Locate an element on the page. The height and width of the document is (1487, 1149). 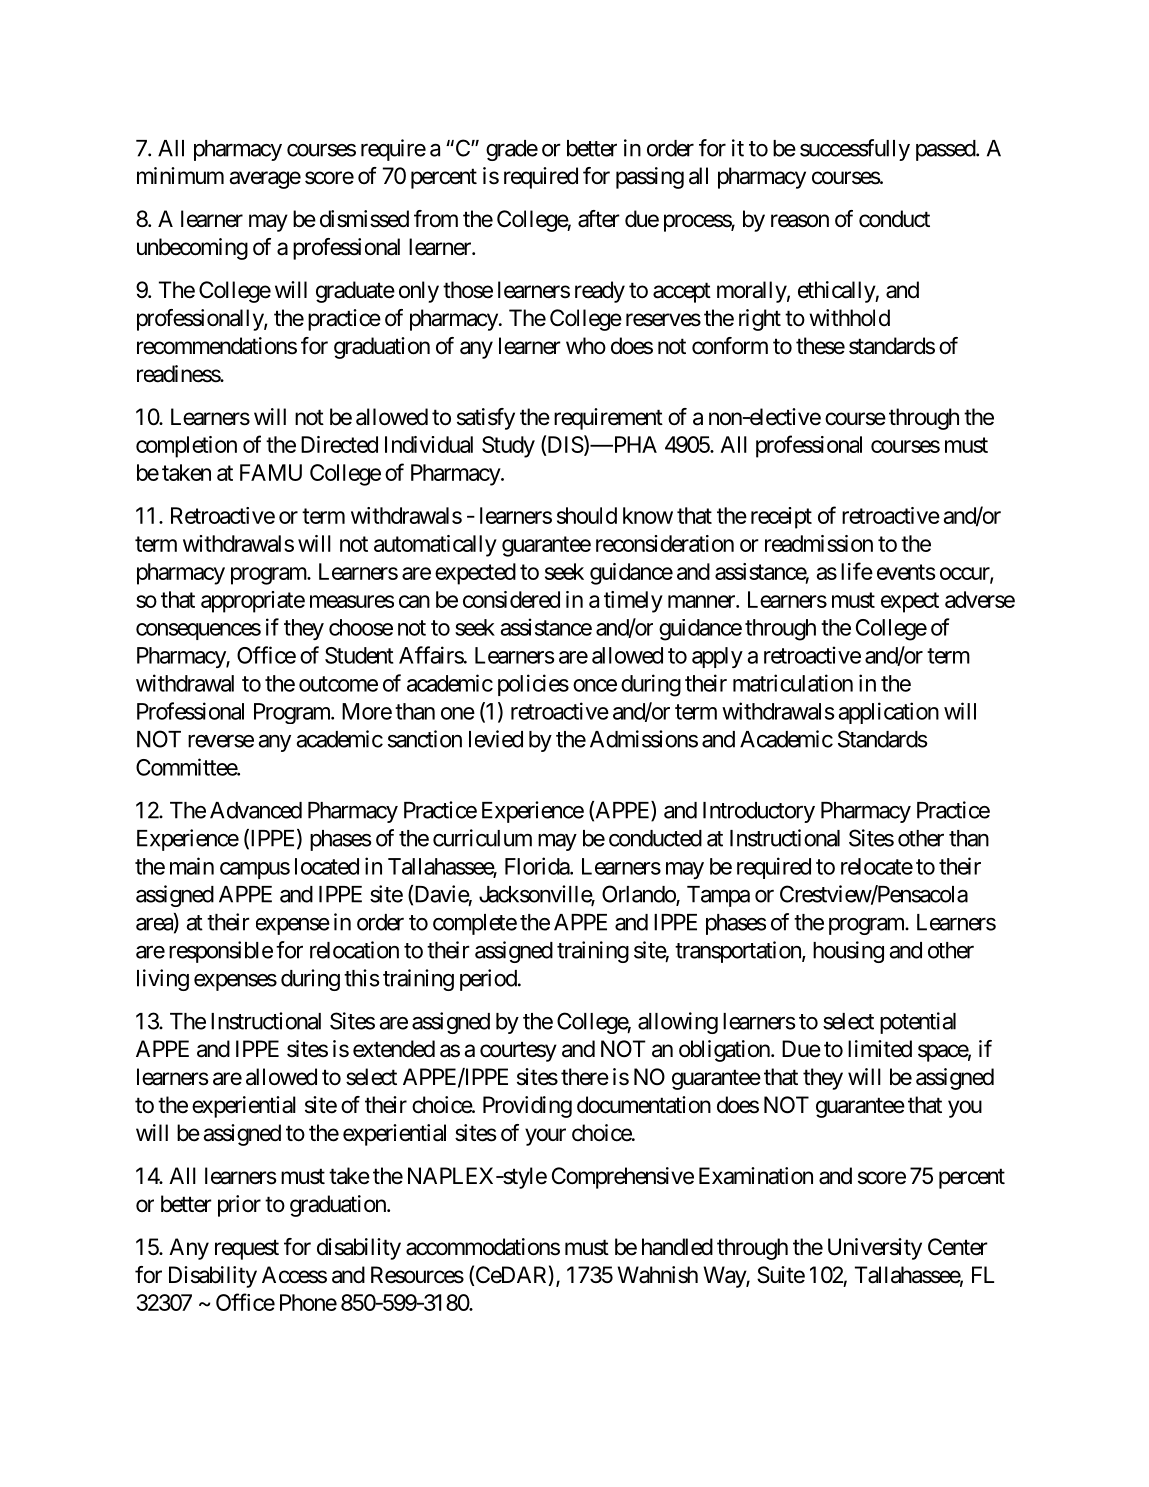
successfully is located at coordinates (855, 150).
